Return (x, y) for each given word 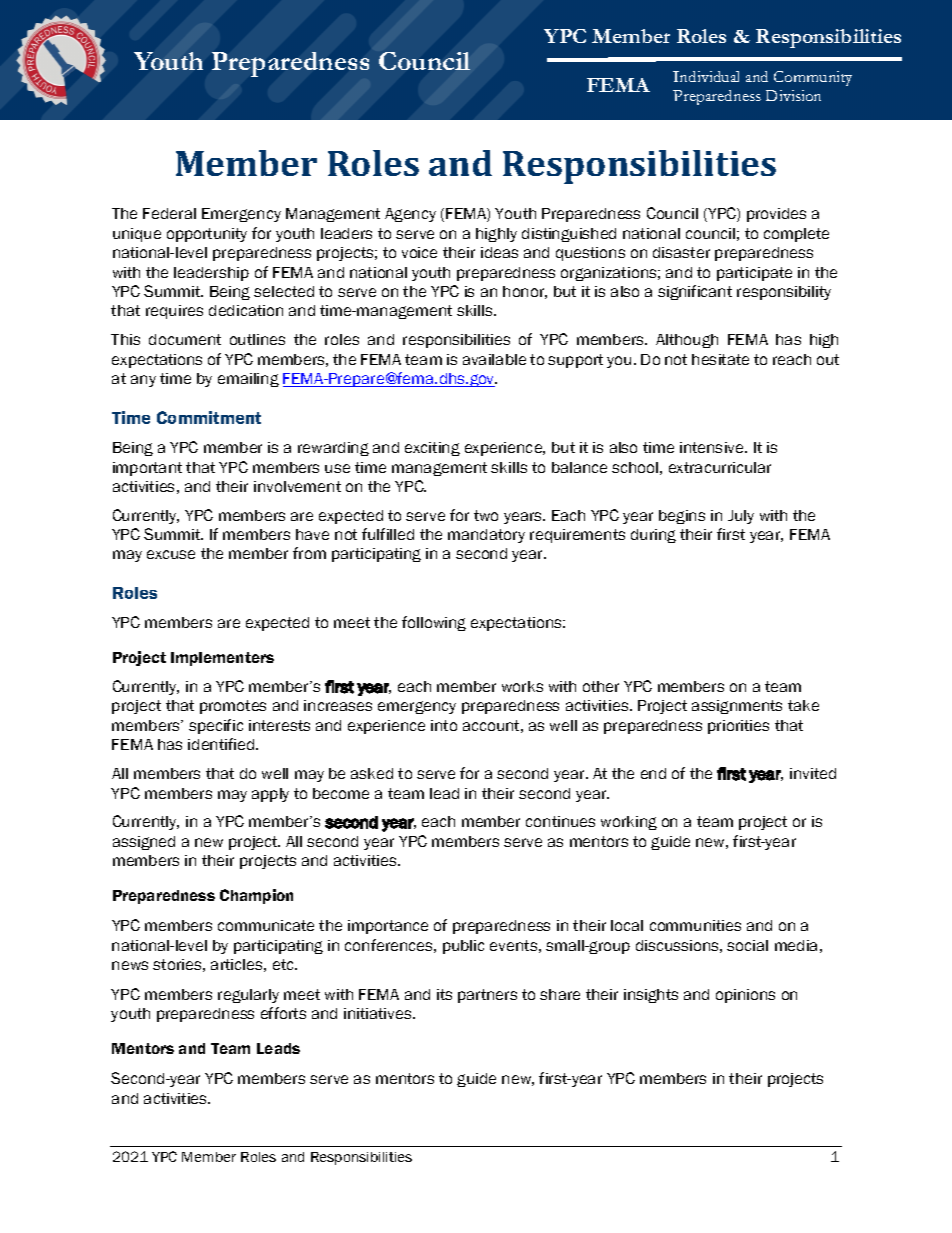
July (741, 517)
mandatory (486, 536)
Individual (706, 76)
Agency (410, 215)
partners (487, 996)
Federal (169, 213)
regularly (248, 996)
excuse (171, 554)
